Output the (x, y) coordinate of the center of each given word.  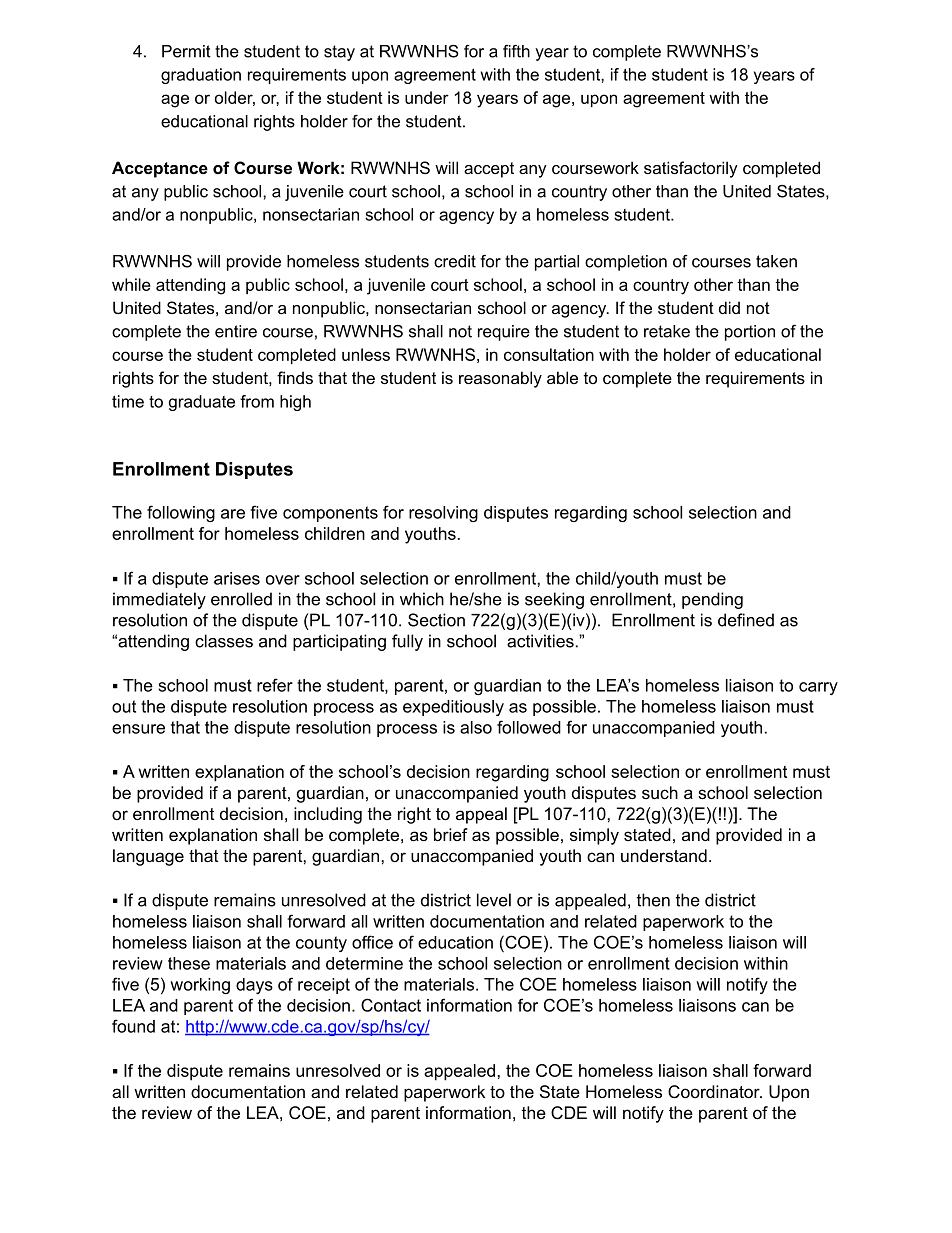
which (422, 599)
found (133, 1026)
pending (712, 600)
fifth (516, 51)
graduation (201, 76)
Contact (391, 1005)
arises (237, 578)
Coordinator (715, 1092)
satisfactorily (691, 169)
